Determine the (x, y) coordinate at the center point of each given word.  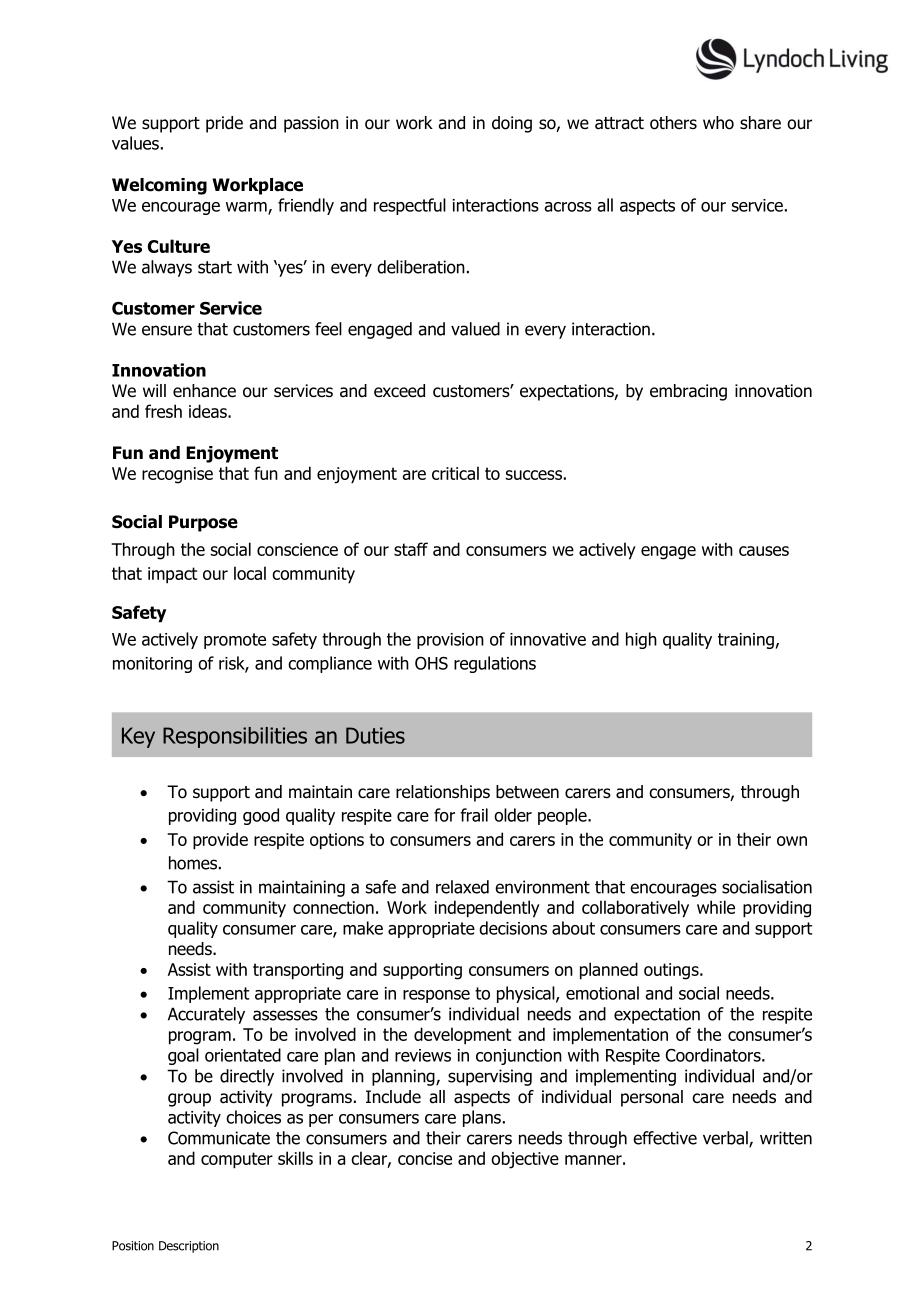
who (718, 123)
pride (224, 124)
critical (455, 473)
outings (672, 971)
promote (235, 641)
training (746, 641)
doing (512, 124)
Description (189, 1247)
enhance (204, 391)
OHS (431, 663)
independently (487, 909)
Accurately (206, 1015)
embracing (688, 392)
